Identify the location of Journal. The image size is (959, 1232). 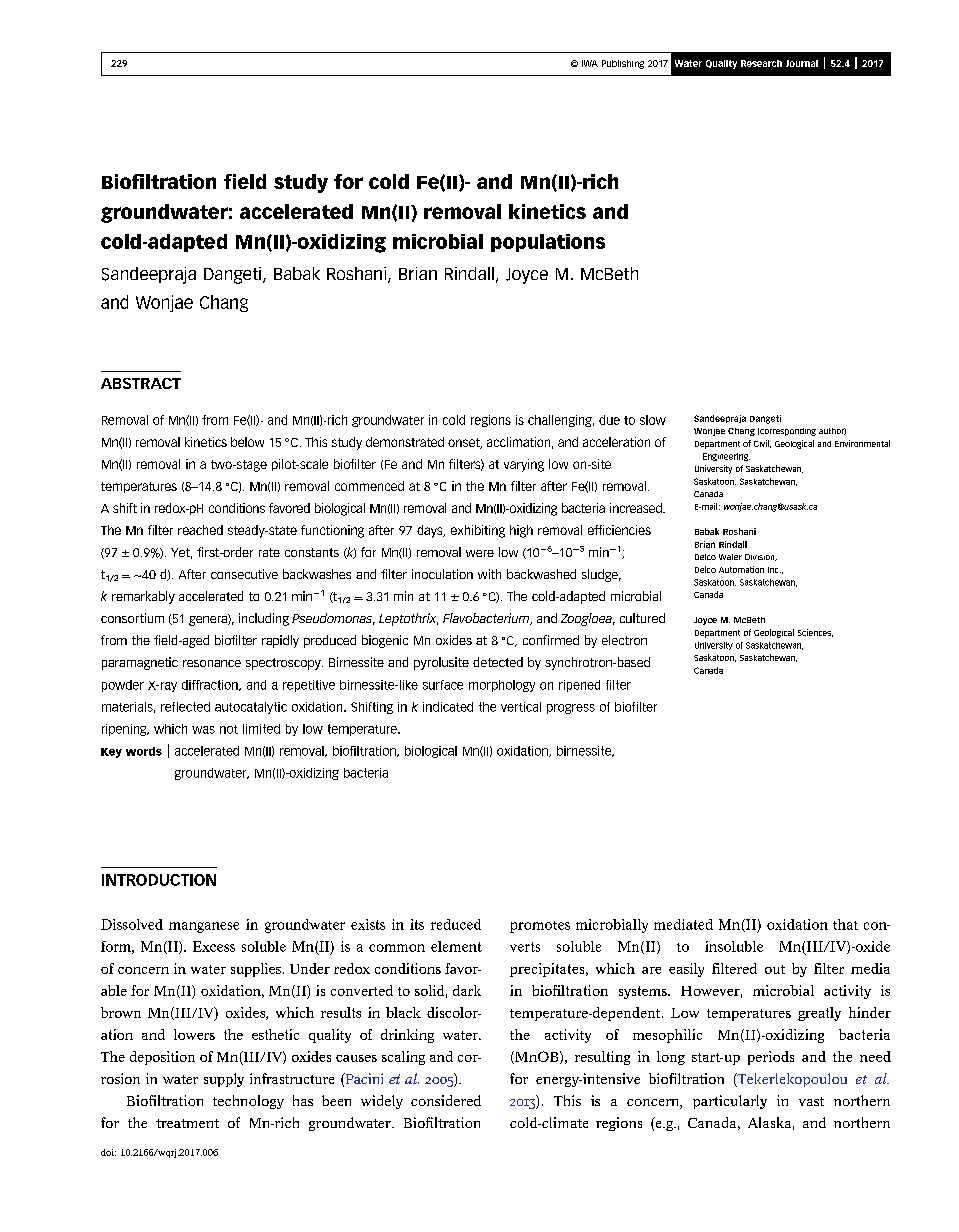
(802, 63).
